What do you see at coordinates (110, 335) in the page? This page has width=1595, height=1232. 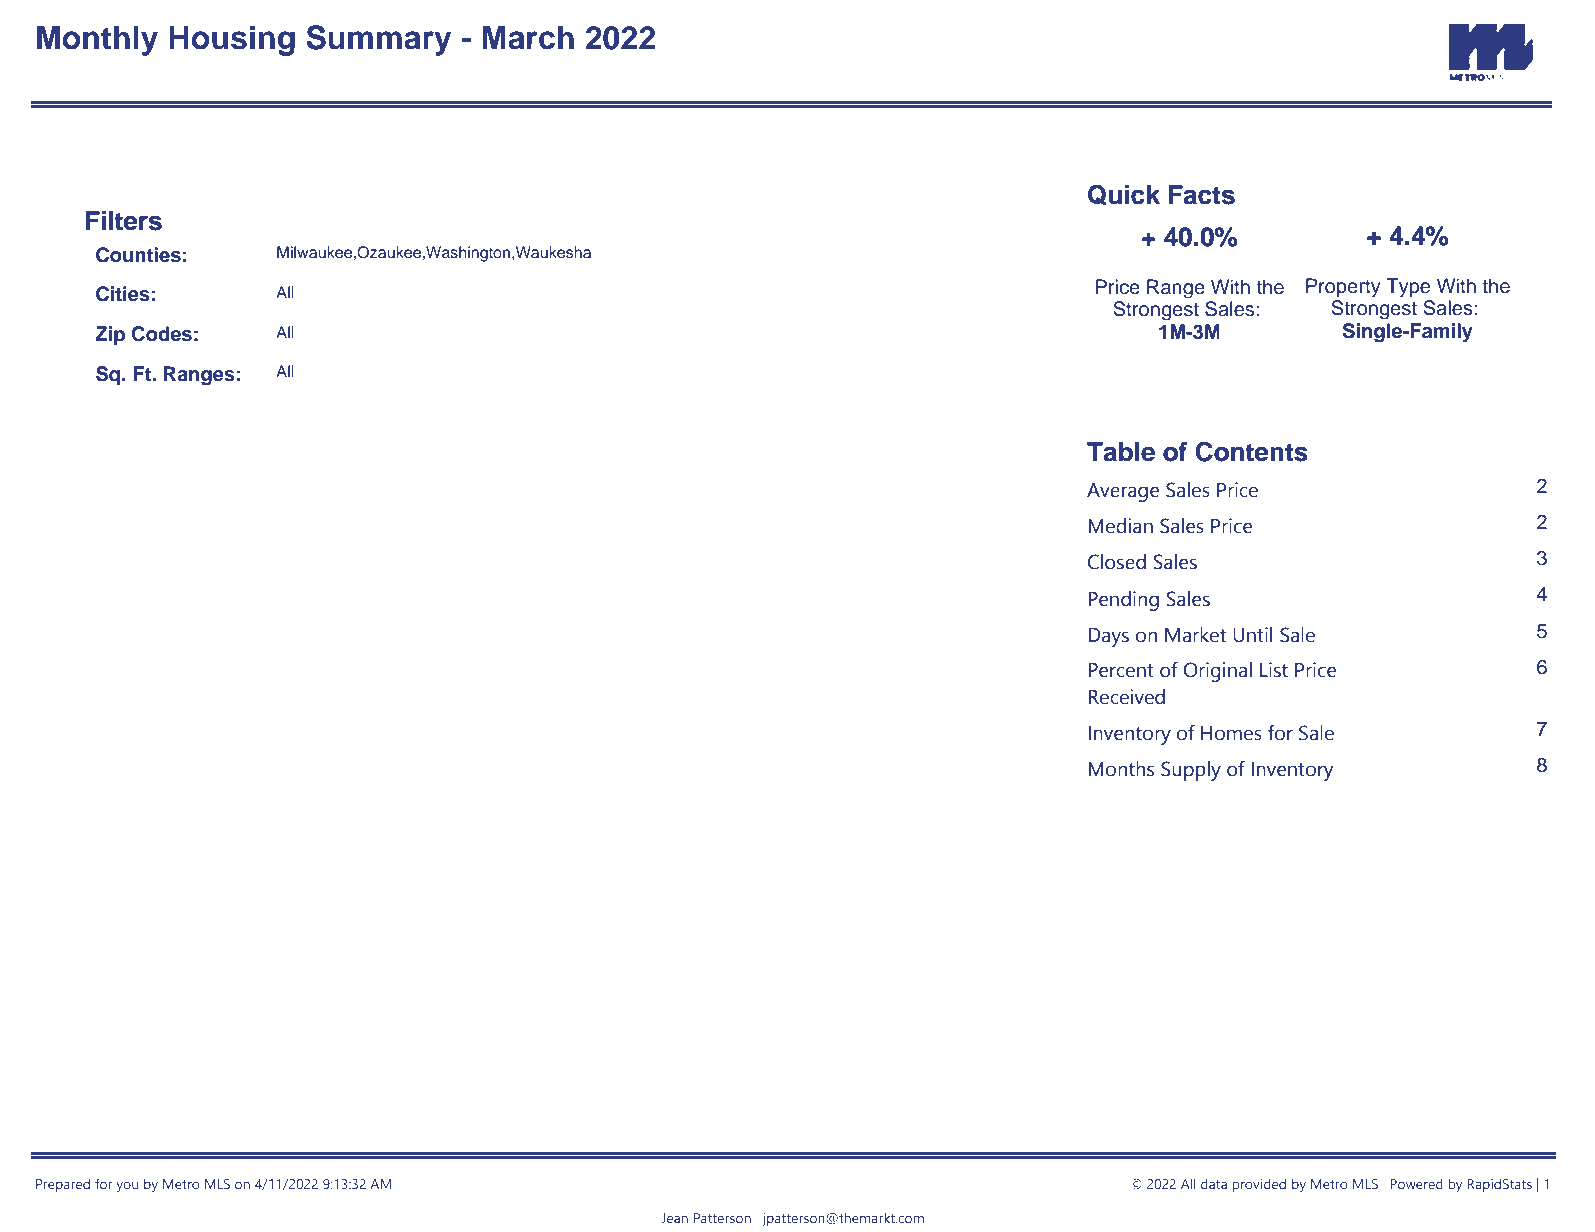 I see `Zip` at bounding box center [110, 335].
